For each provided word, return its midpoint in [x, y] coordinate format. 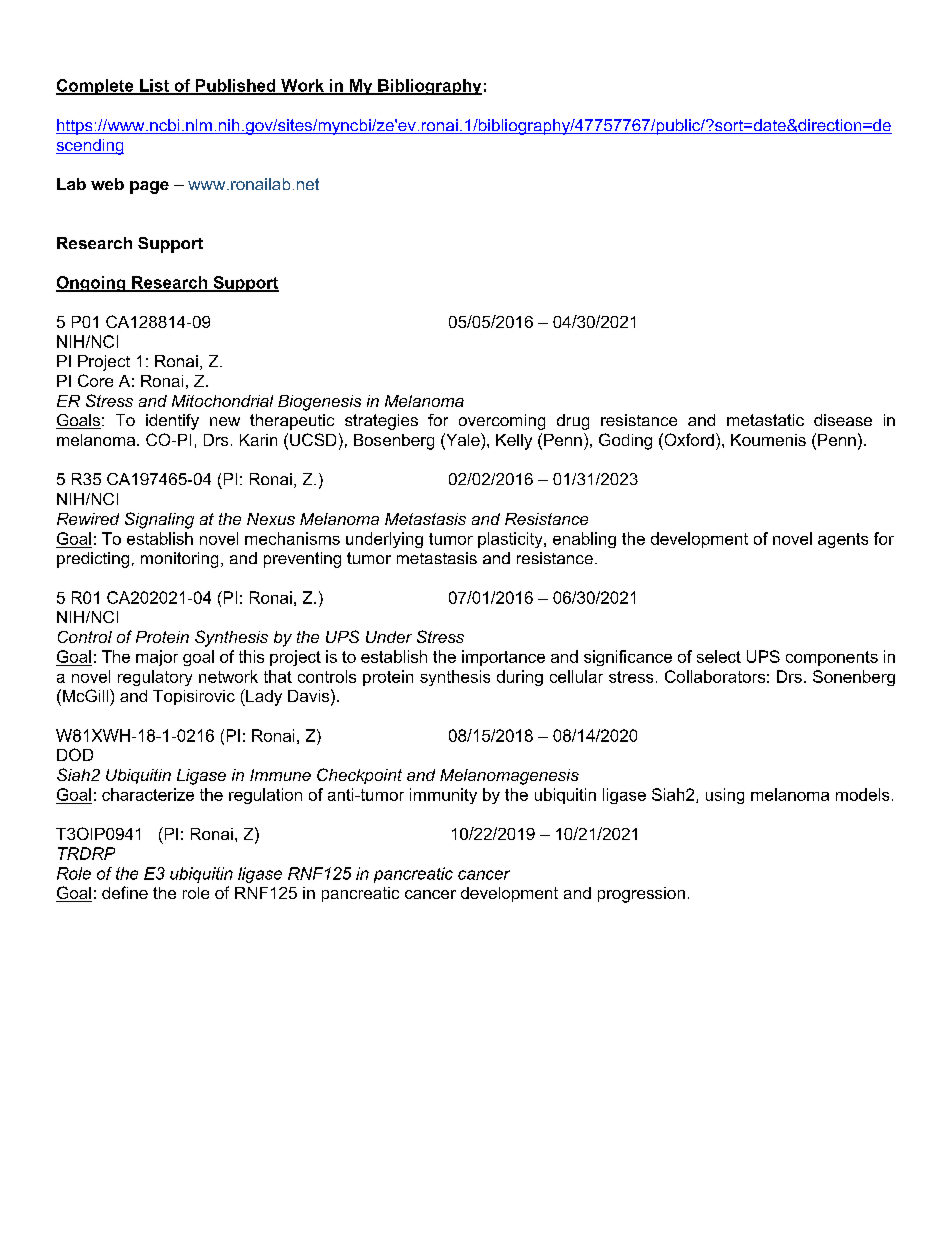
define [125, 892]
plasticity [511, 540]
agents [843, 540]
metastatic [765, 420]
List [154, 86]
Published [236, 86]
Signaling [159, 520]
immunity [443, 796]
